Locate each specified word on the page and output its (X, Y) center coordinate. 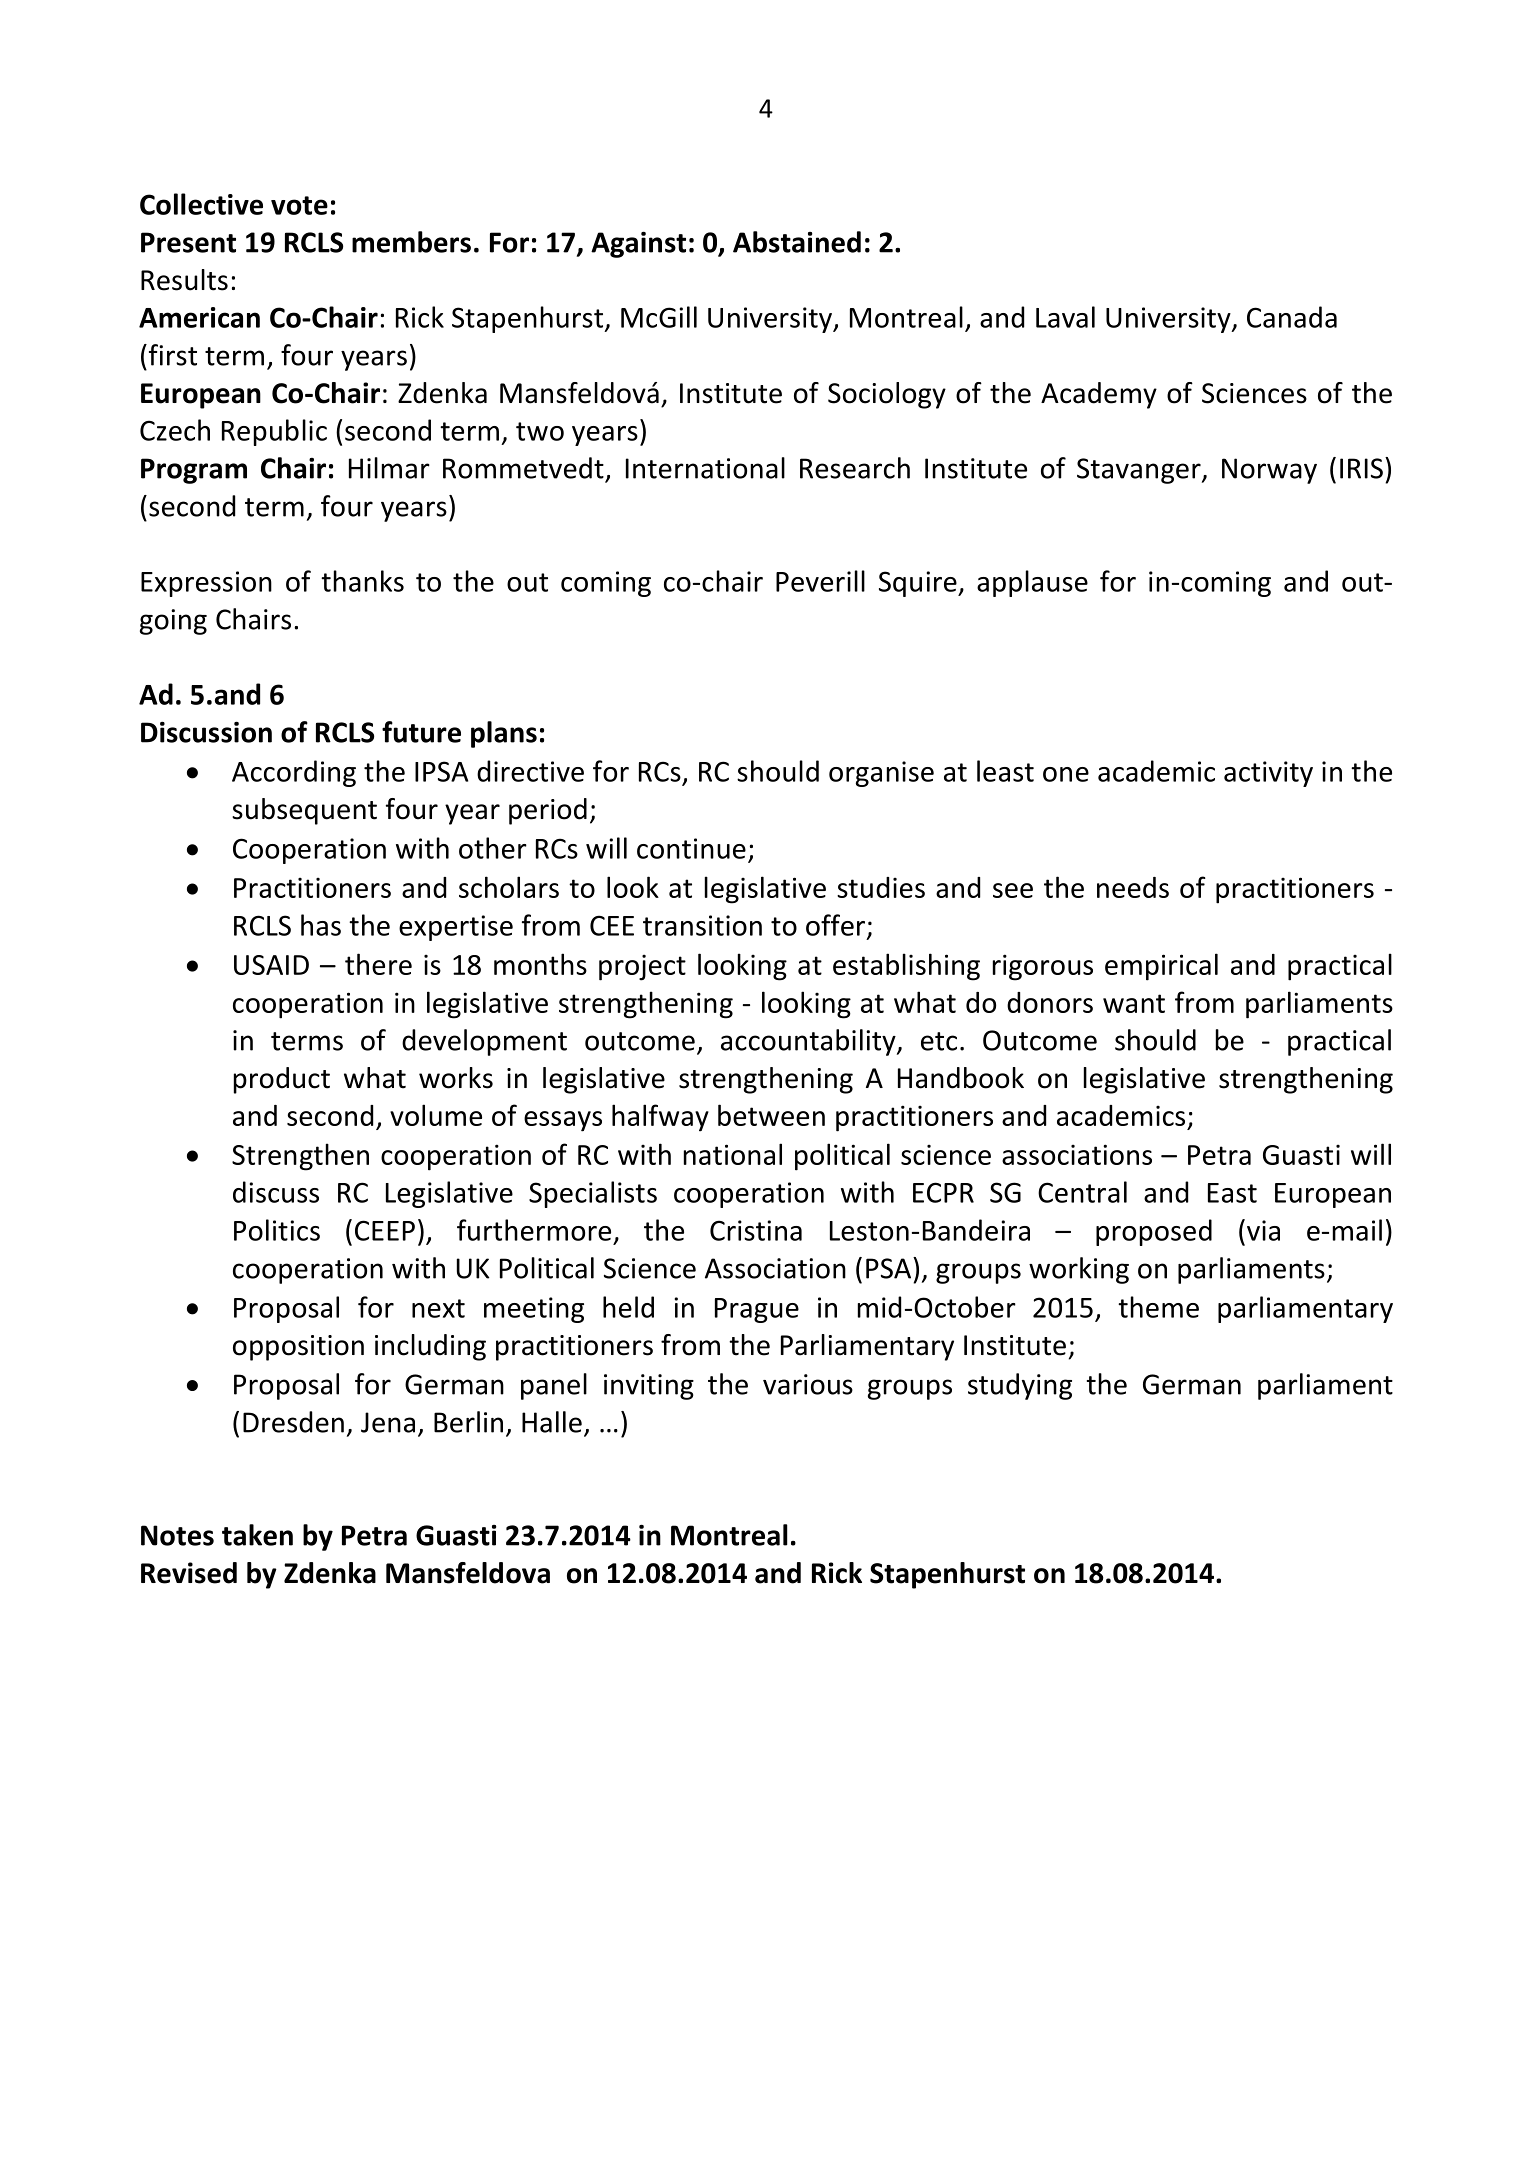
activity (1268, 774)
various (808, 1384)
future (421, 732)
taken (257, 1535)
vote (299, 205)
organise (881, 774)
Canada (1292, 317)
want (1134, 1003)
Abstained (797, 242)
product (282, 1080)
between (771, 1115)
